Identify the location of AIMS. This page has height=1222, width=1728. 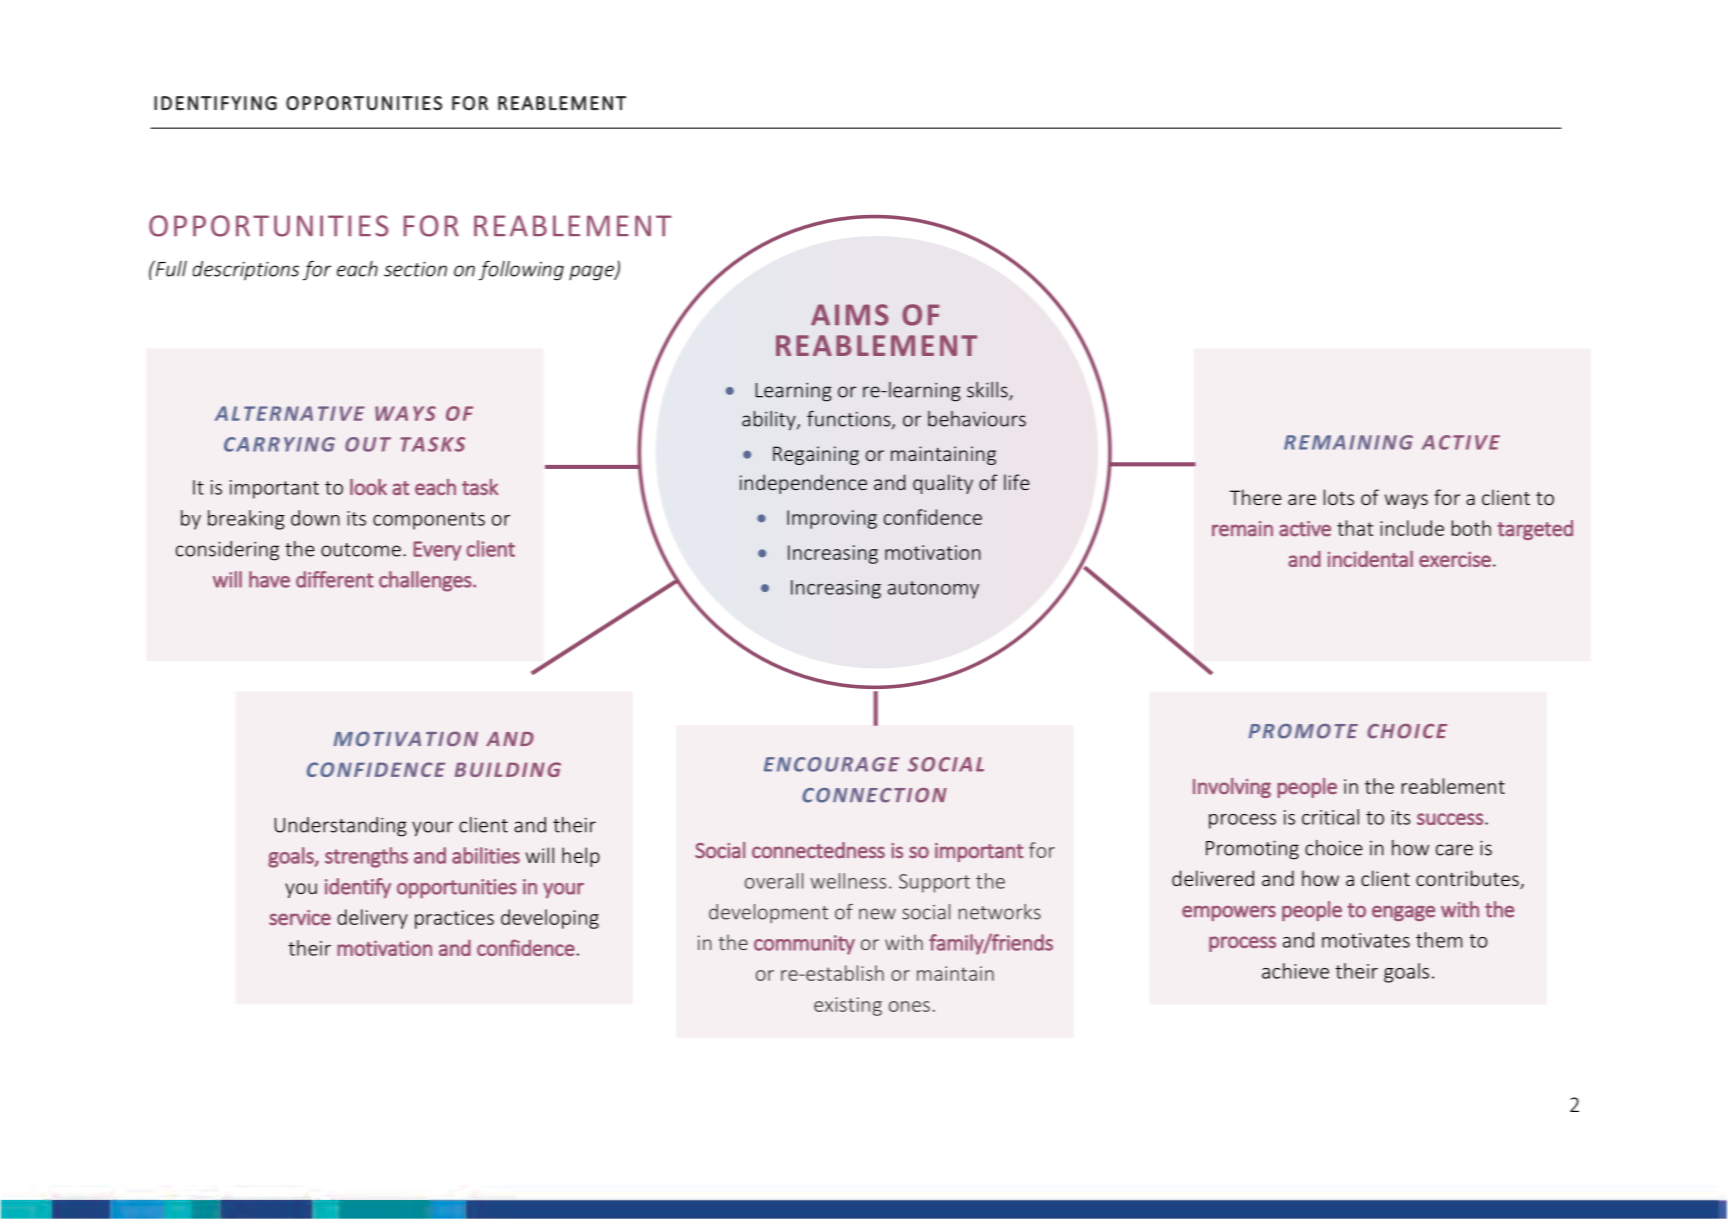
(850, 315).
